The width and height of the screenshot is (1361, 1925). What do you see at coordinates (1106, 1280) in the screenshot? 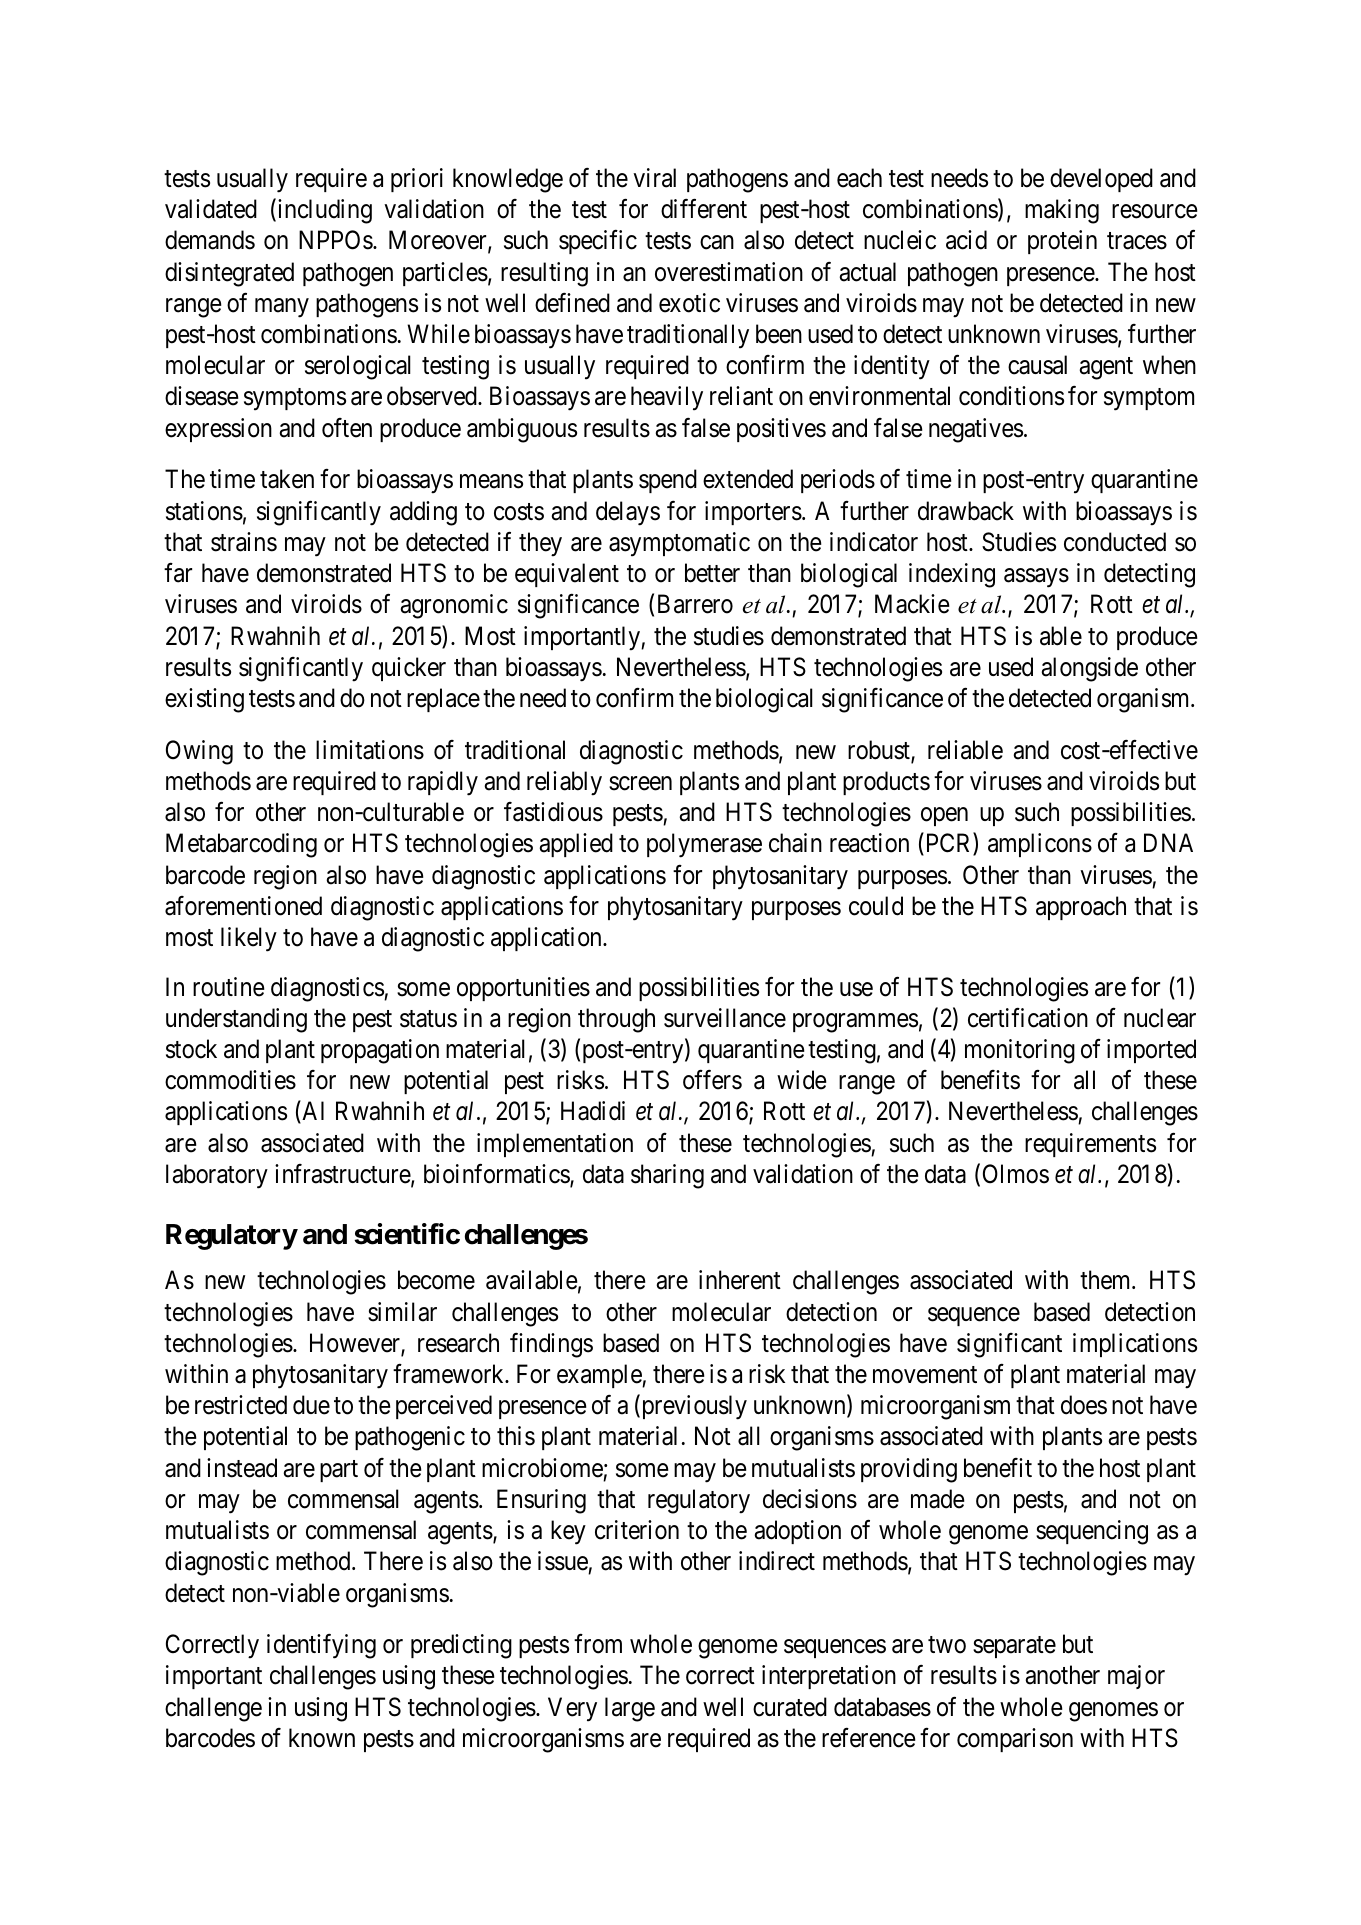
I see `them` at bounding box center [1106, 1280].
